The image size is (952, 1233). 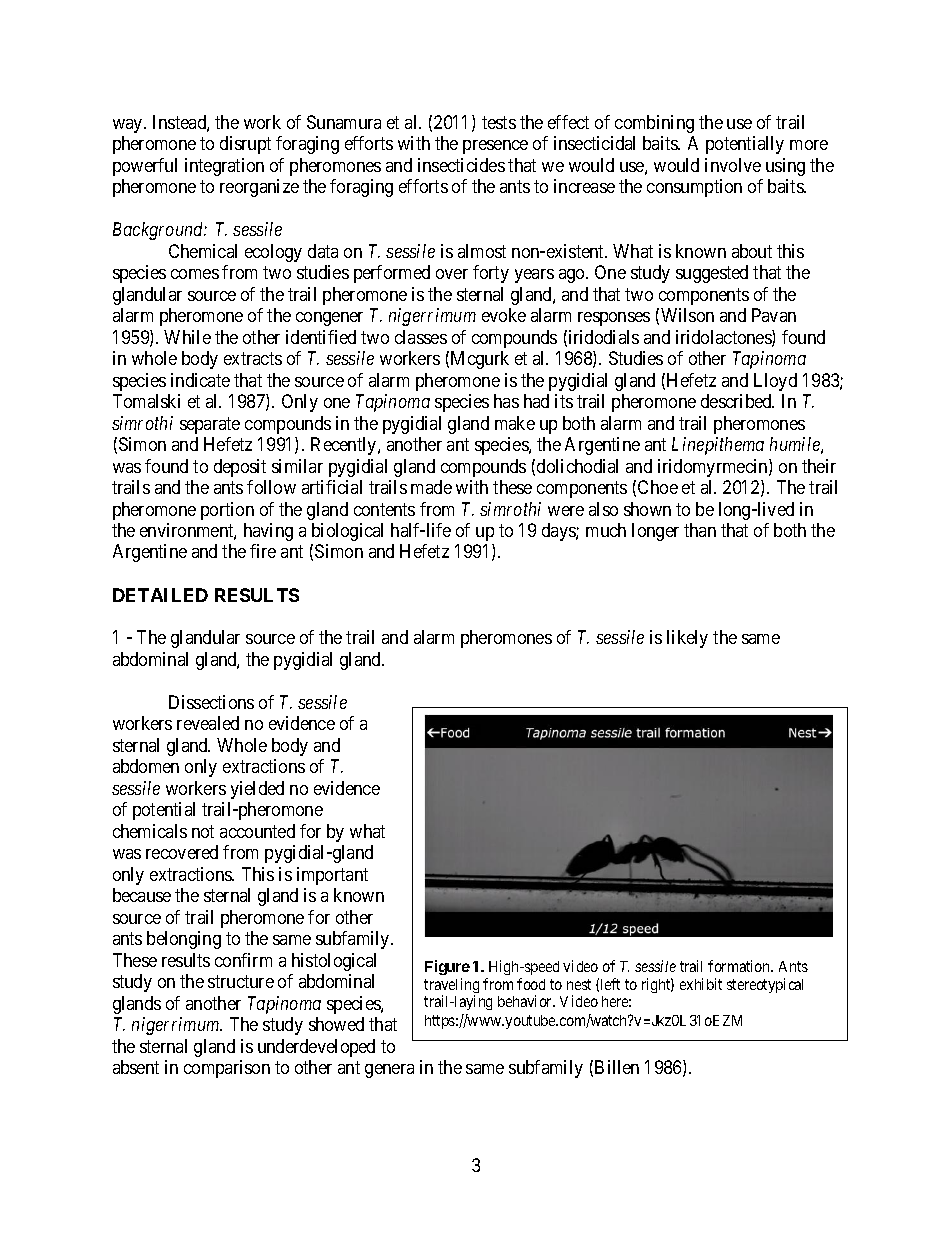 I want to click on behavior, so click(x=526, y=1001).
